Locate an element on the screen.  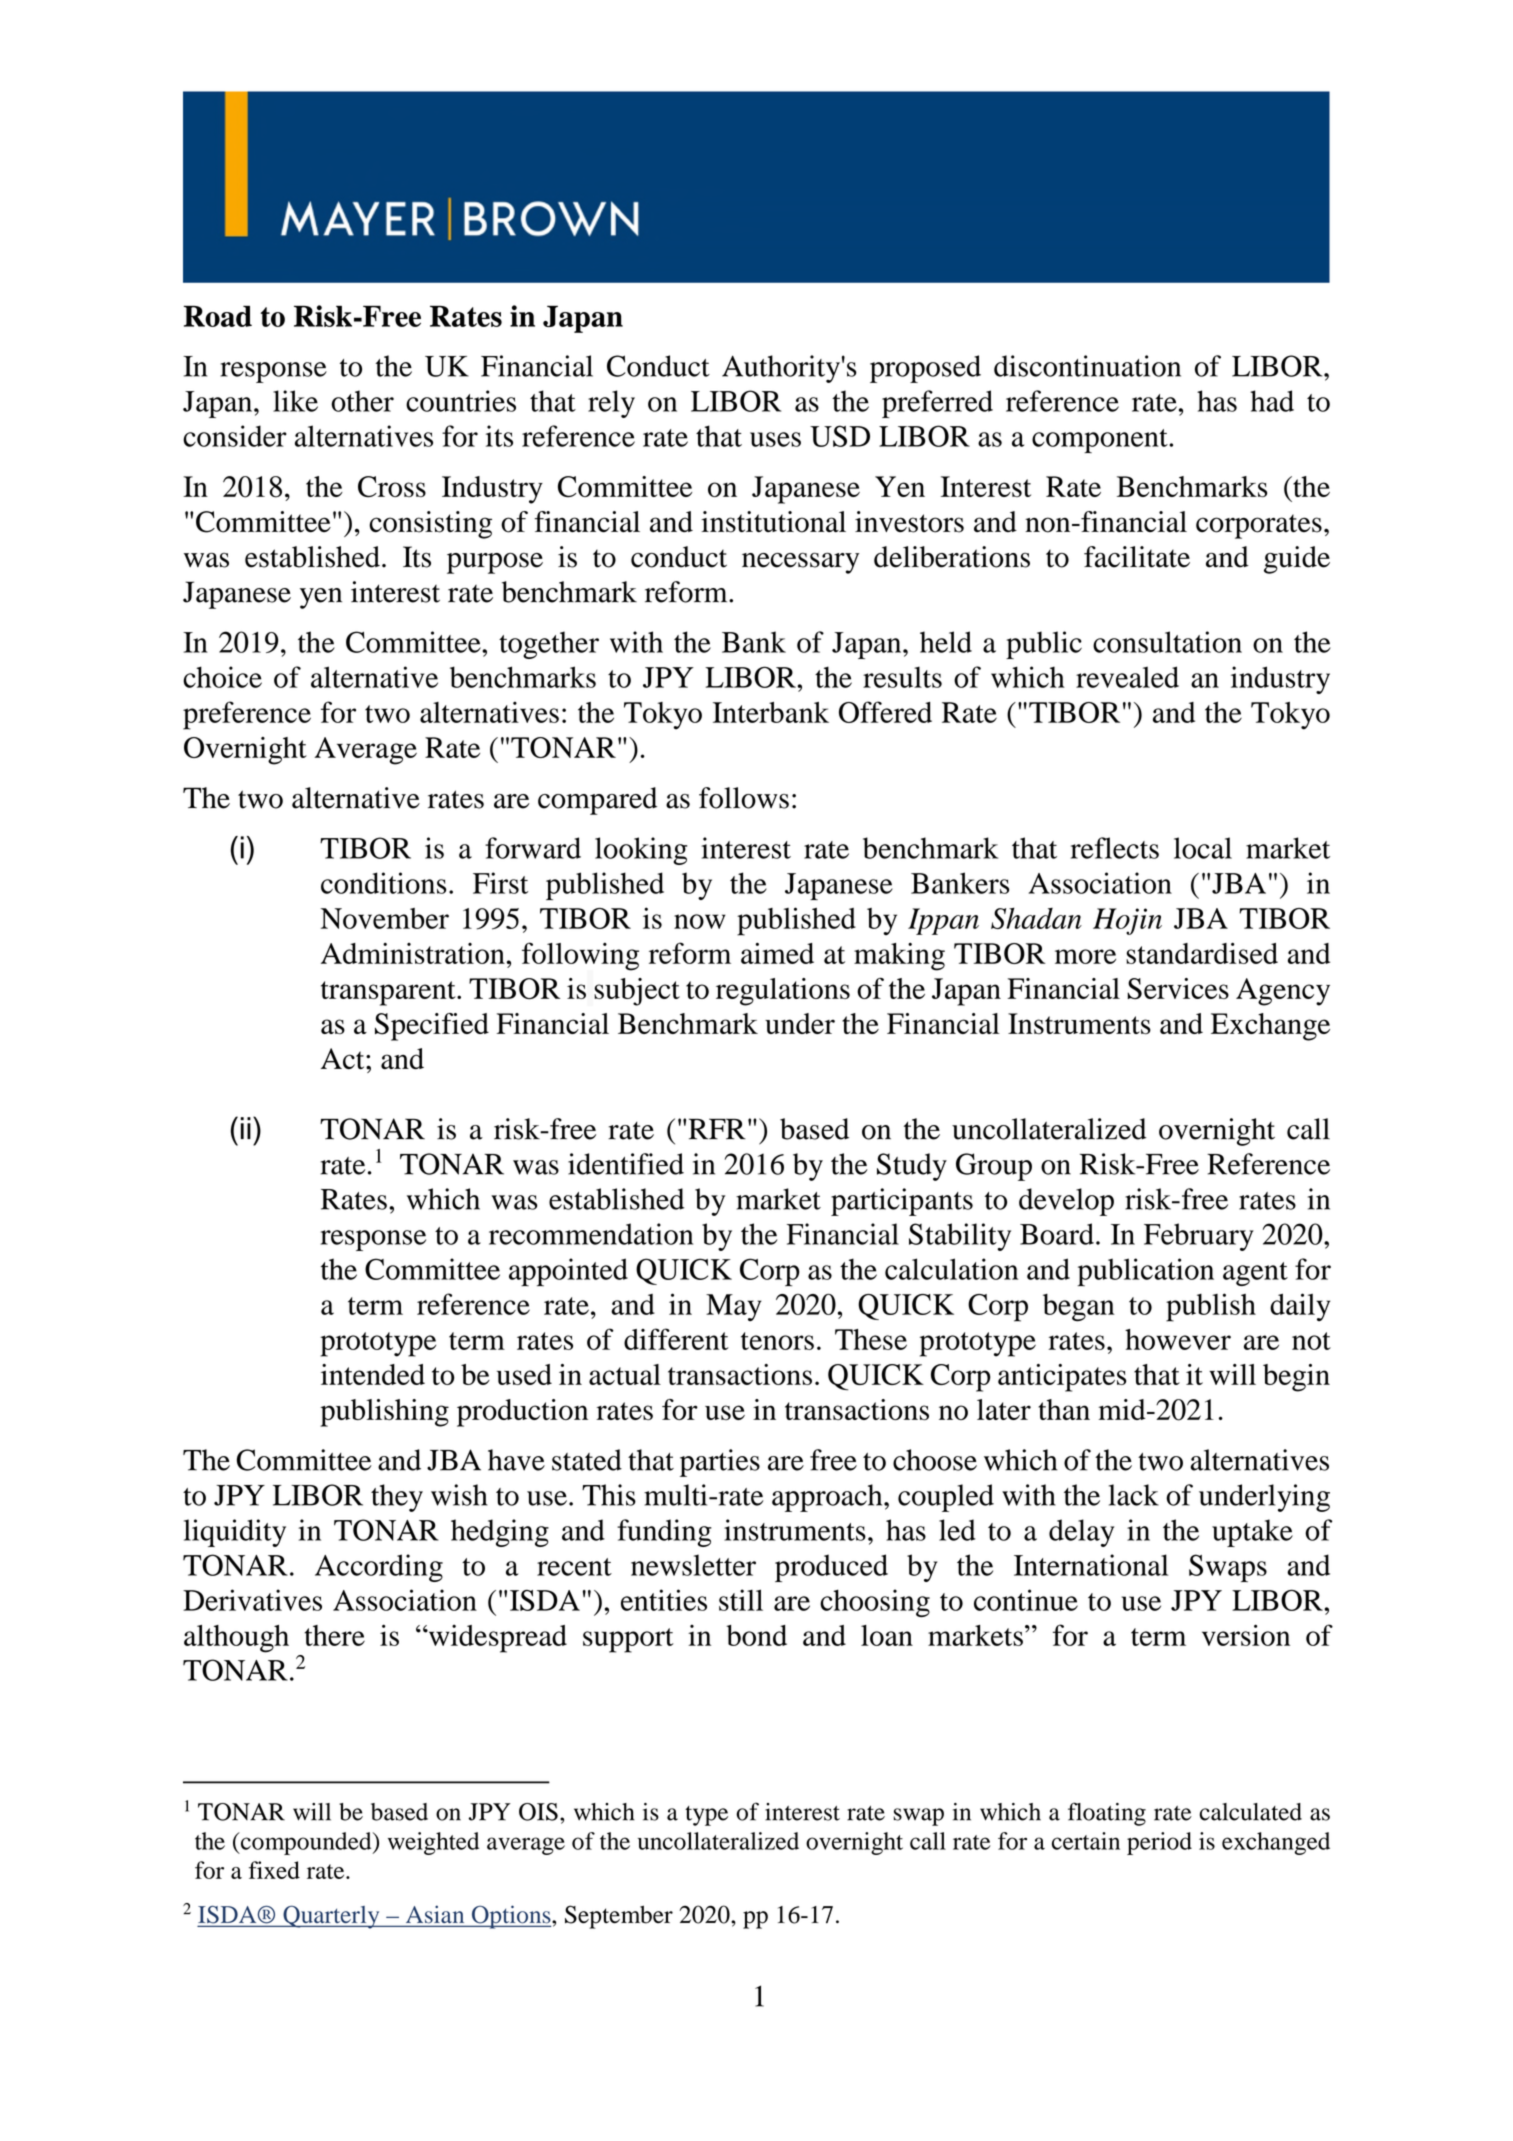
compounded is located at coordinates (306, 1843).
